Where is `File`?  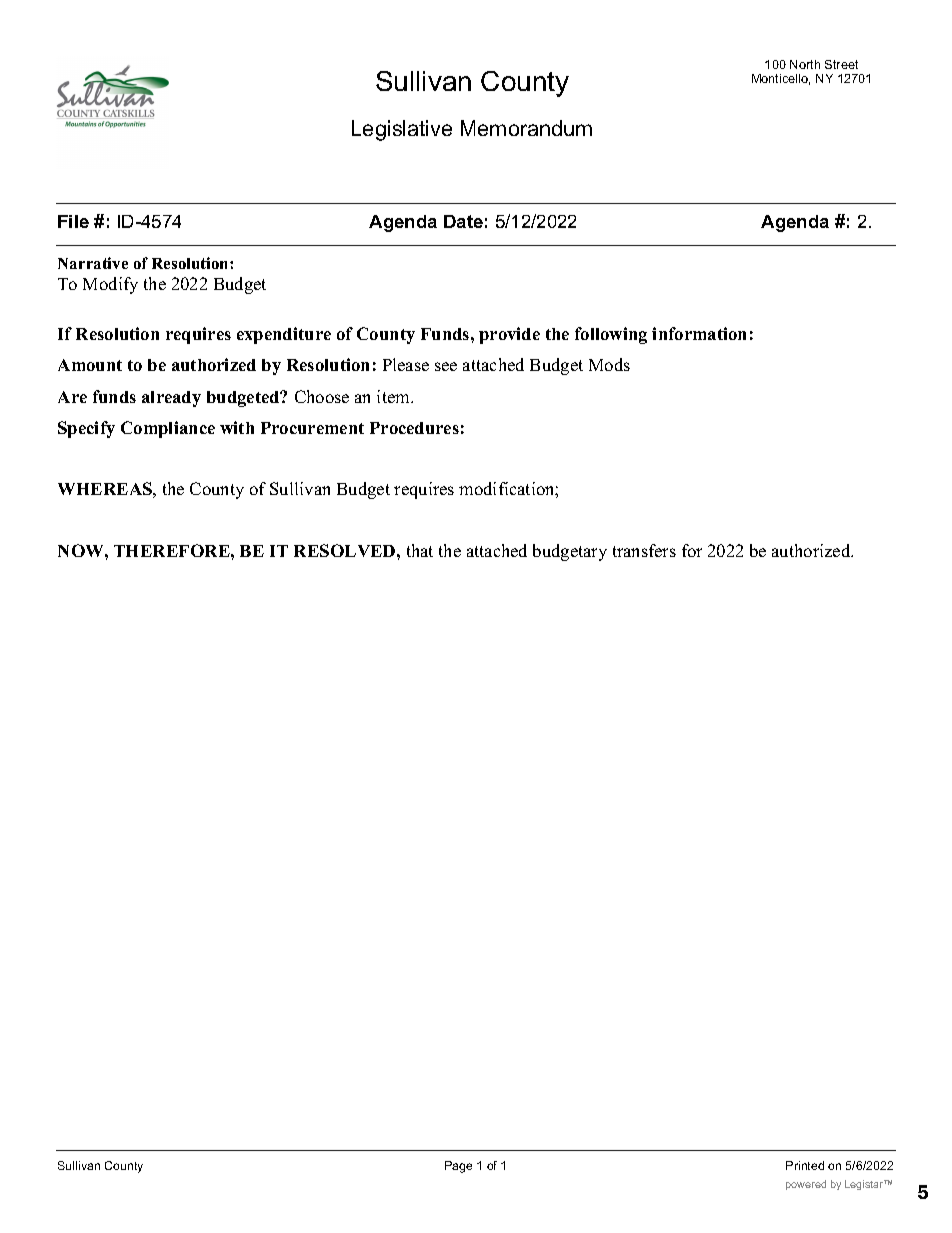 File is located at coordinates (73, 221).
